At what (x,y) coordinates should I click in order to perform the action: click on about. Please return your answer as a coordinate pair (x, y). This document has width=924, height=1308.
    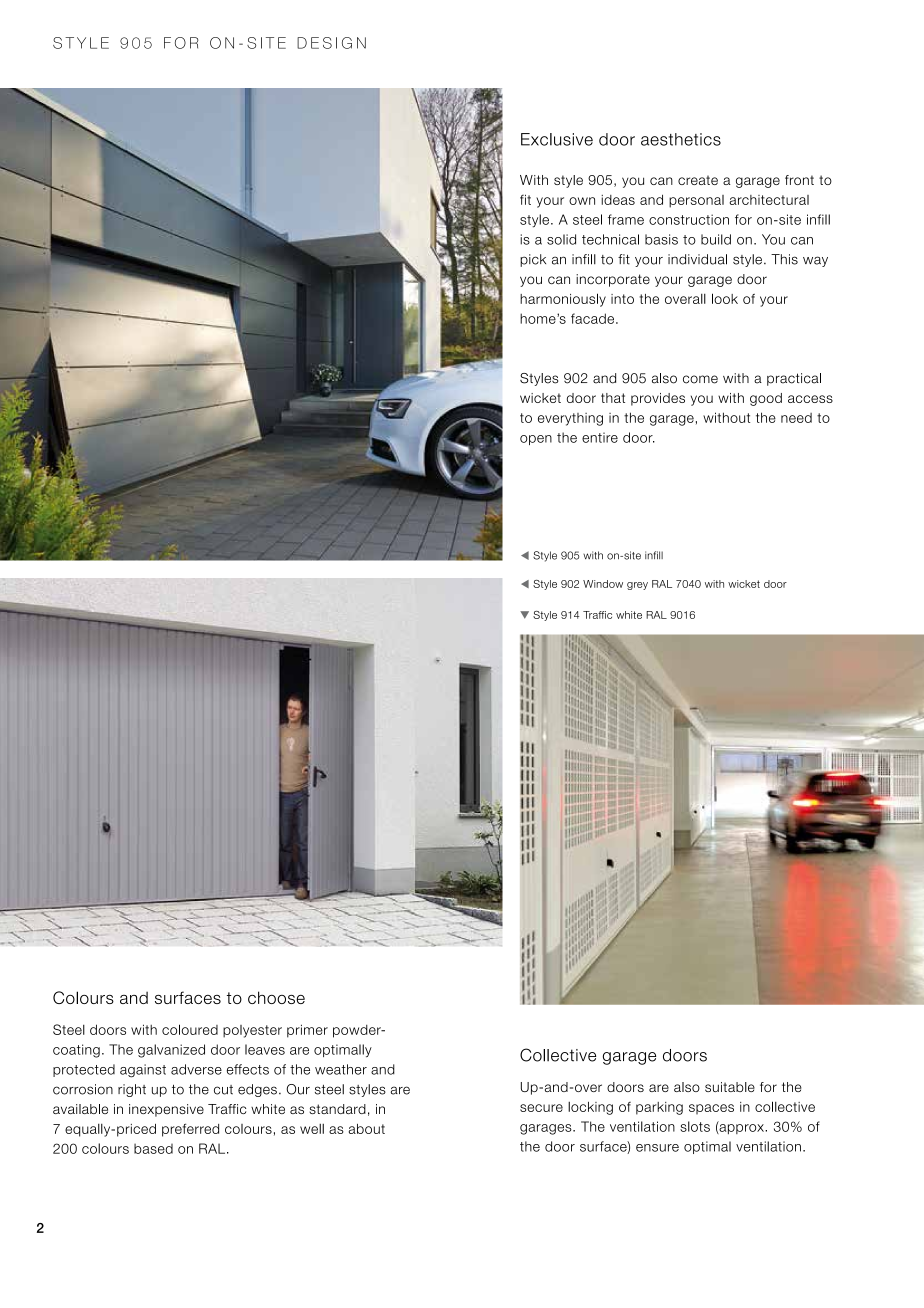
    Looking at the image, I should click on (367, 1129).
